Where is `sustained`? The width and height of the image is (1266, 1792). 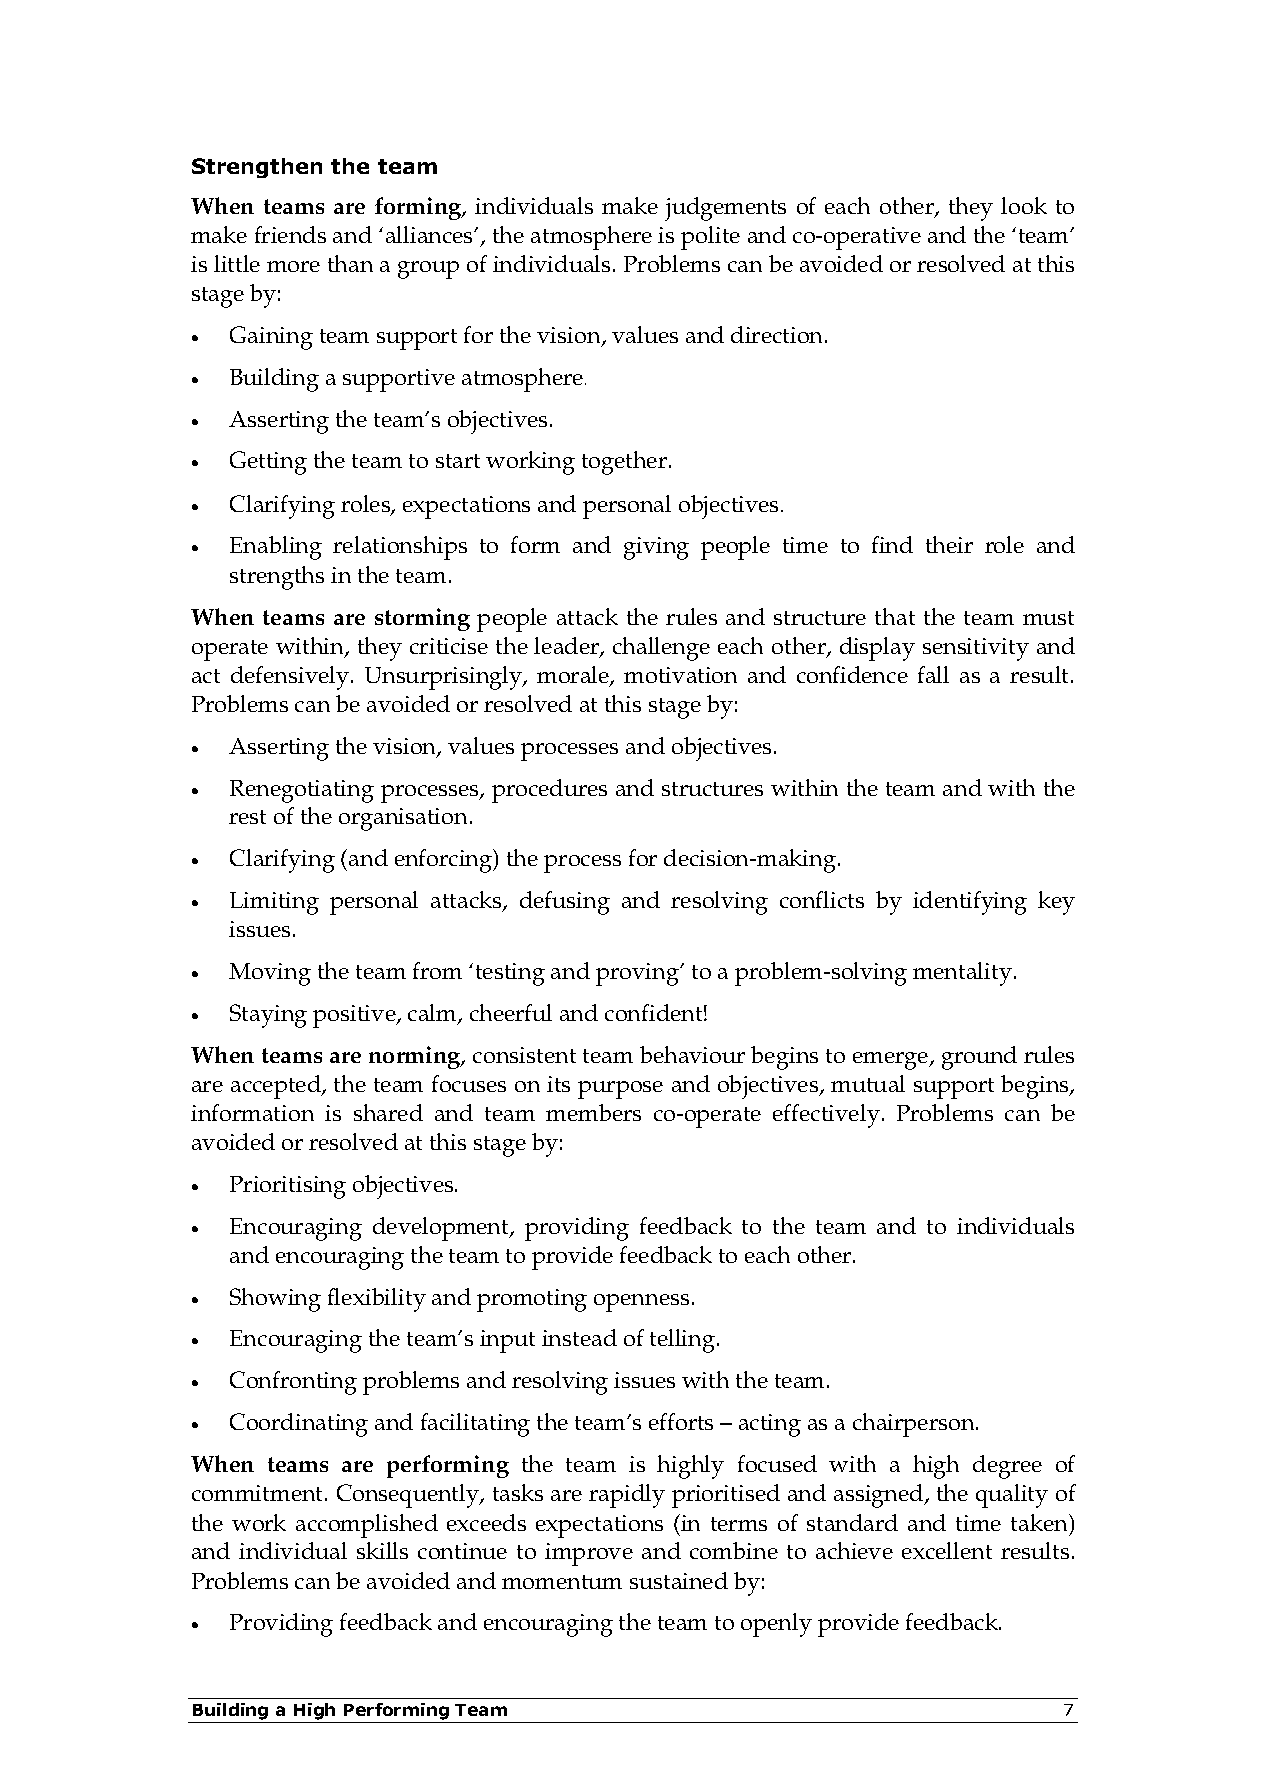
sustained is located at coordinates (679, 1580).
